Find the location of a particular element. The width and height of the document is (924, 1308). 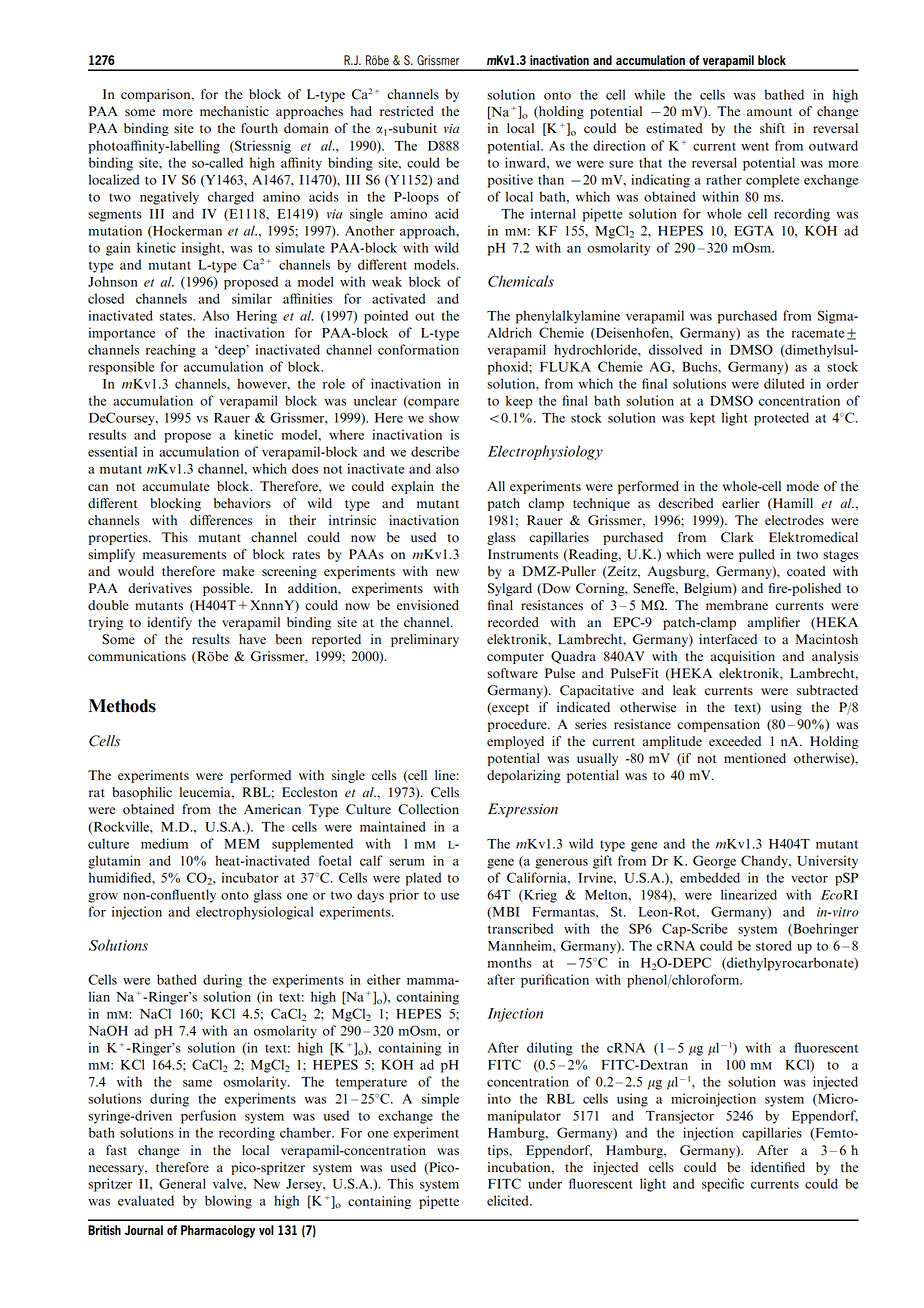

acquisition is located at coordinates (743, 657).
